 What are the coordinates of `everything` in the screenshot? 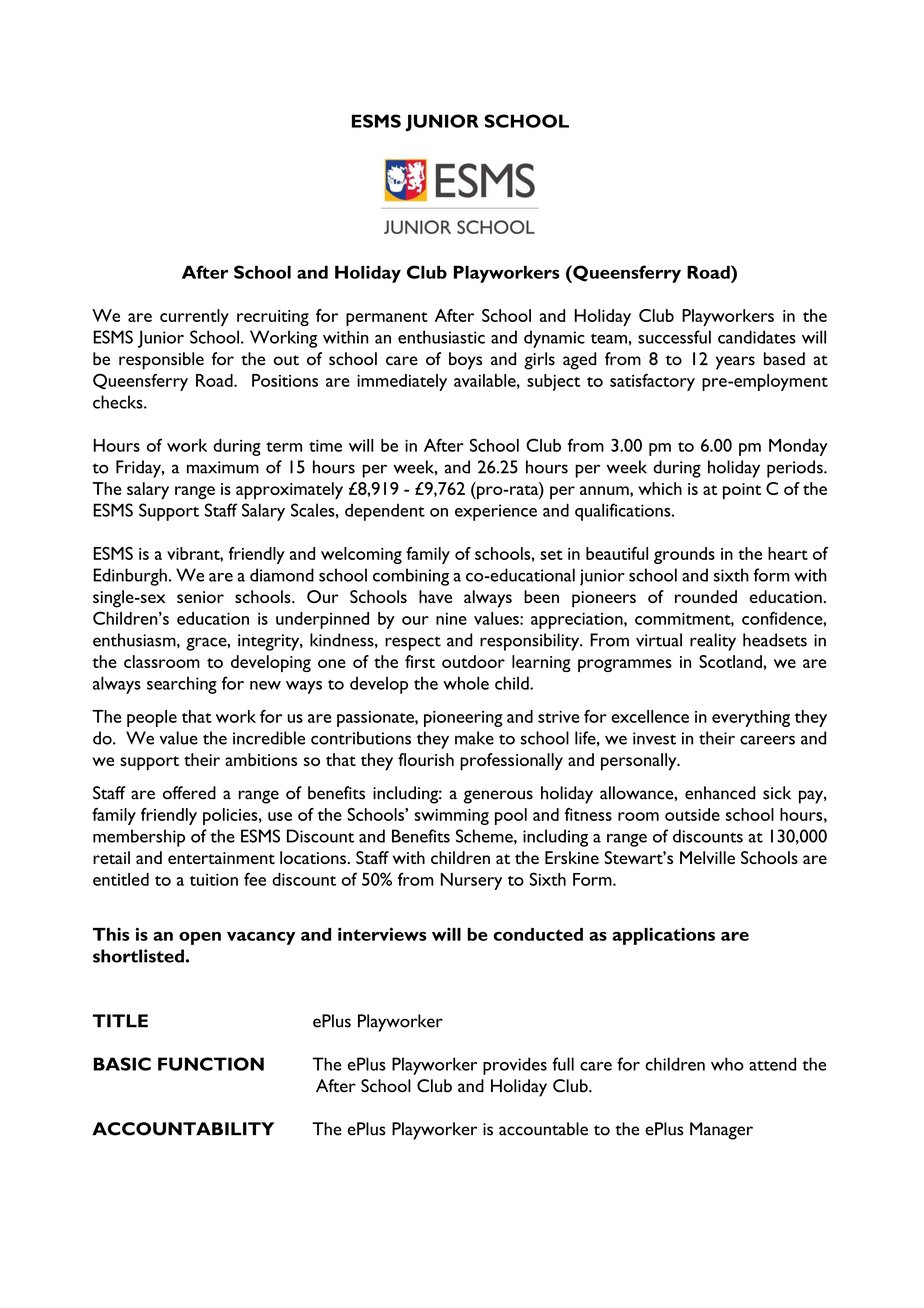 It's located at (751, 718).
